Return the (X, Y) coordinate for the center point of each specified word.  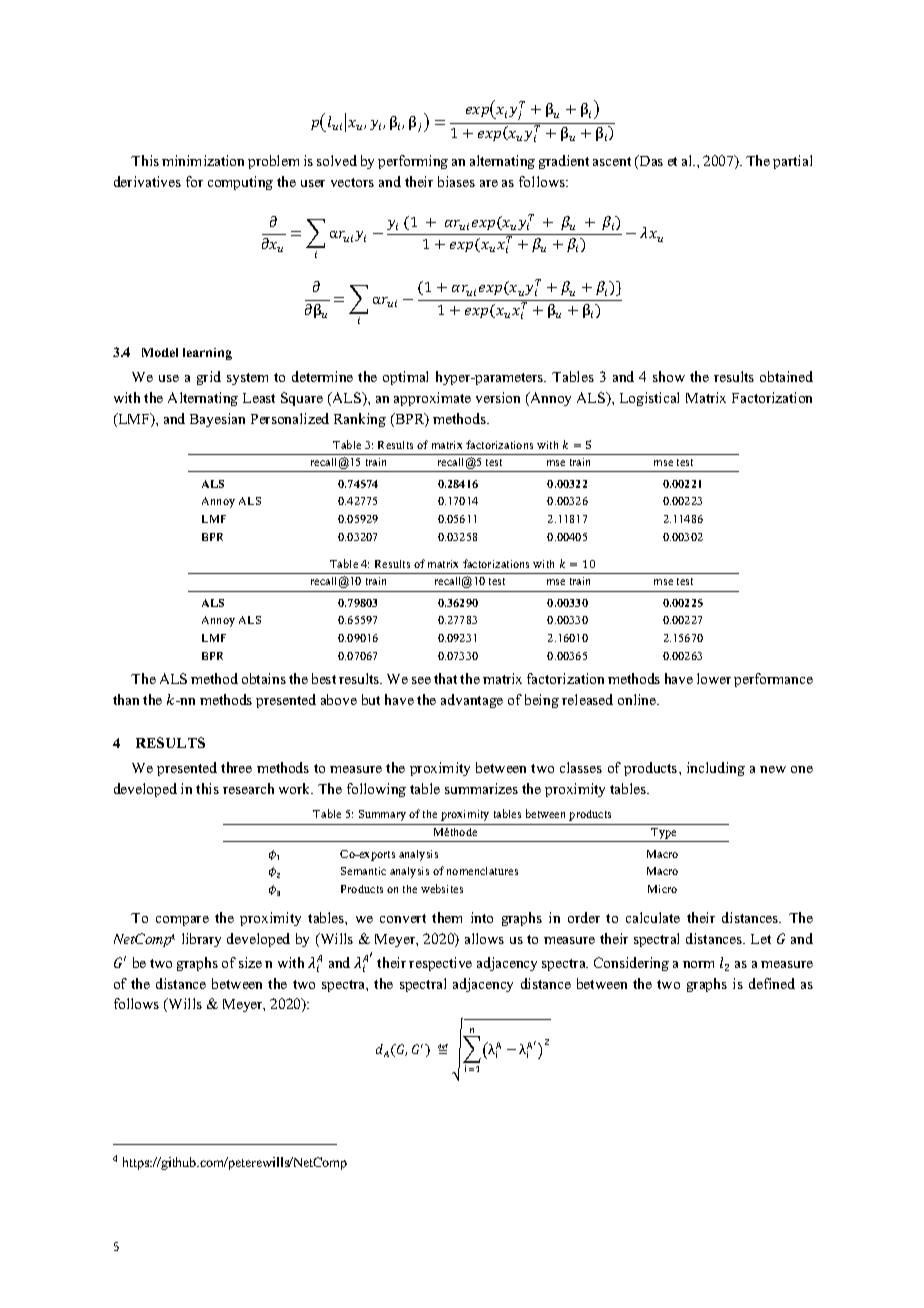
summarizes (481, 788)
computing (240, 183)
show (669, 376)
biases (456, 181)
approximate (432, 399)
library (201, 940)
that (445, 678)
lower (714, 678)
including (716, 769)
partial (792, 162)
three (236, 767)
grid (209, 378)
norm (698, 964)
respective (440, 964)
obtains (264, 678)
